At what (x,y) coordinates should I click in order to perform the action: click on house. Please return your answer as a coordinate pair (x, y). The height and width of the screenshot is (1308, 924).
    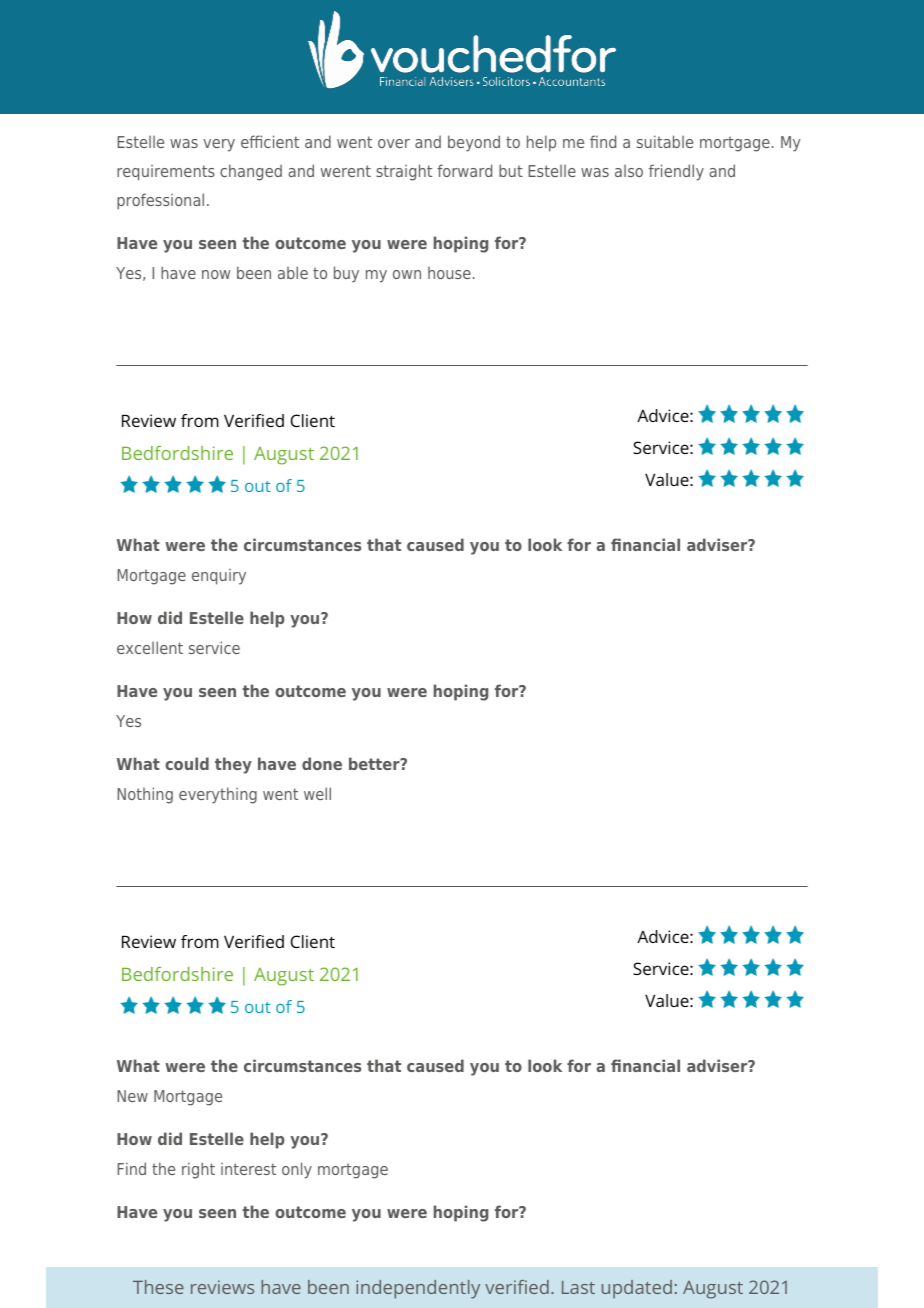
    Looking at the image, I should click on (449, 273).
